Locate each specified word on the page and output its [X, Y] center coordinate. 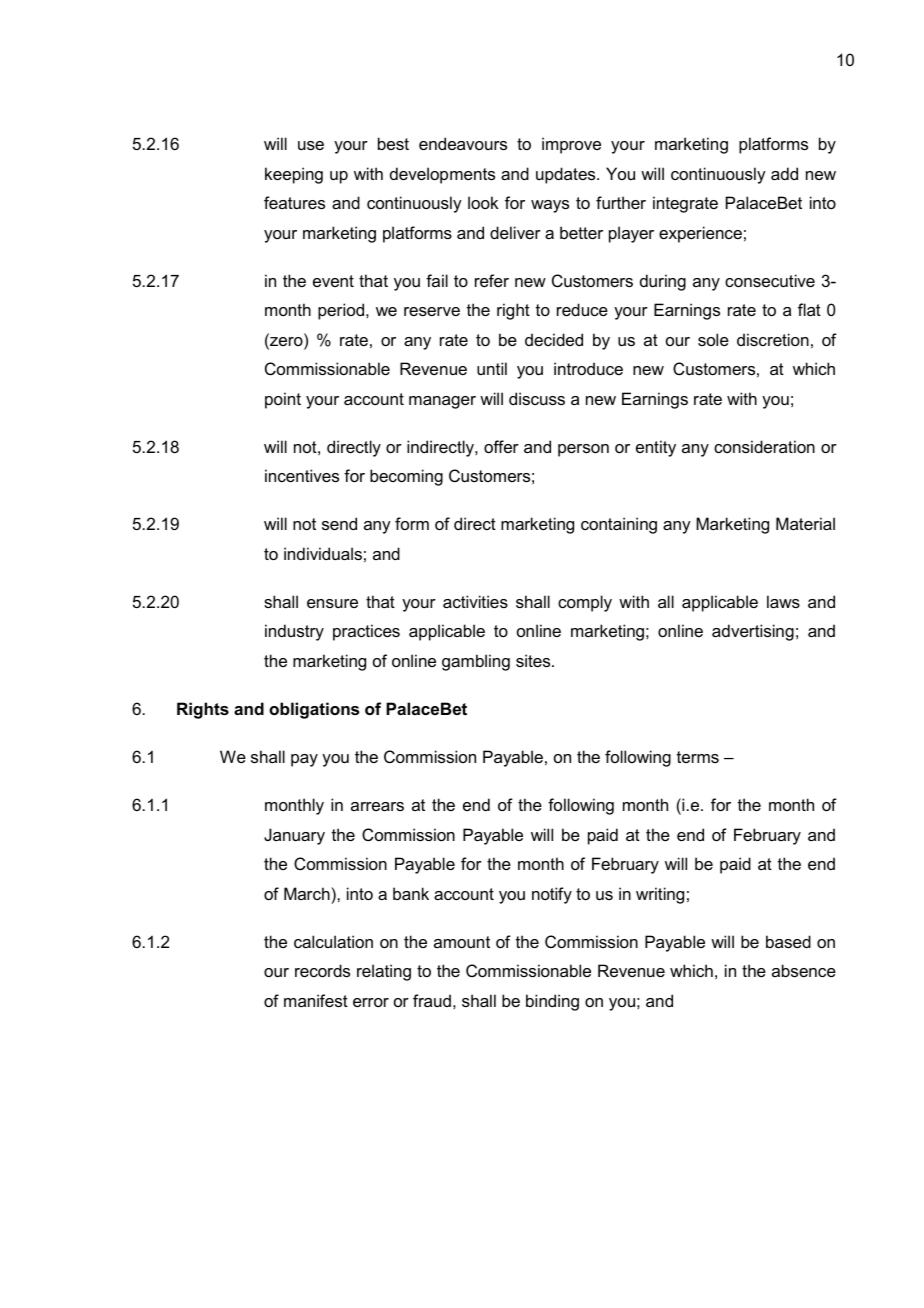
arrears [377, 806]
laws [783, 601]
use [311, 145]
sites [534, 660]
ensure [332, 603]
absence [804, 970]
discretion [773, 339]
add [784, 173]
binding [552, 1002]
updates [567, 175]
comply [585, 603]
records [322, 970]
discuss [537, 398]
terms [698, 757]
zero [286, 343]
